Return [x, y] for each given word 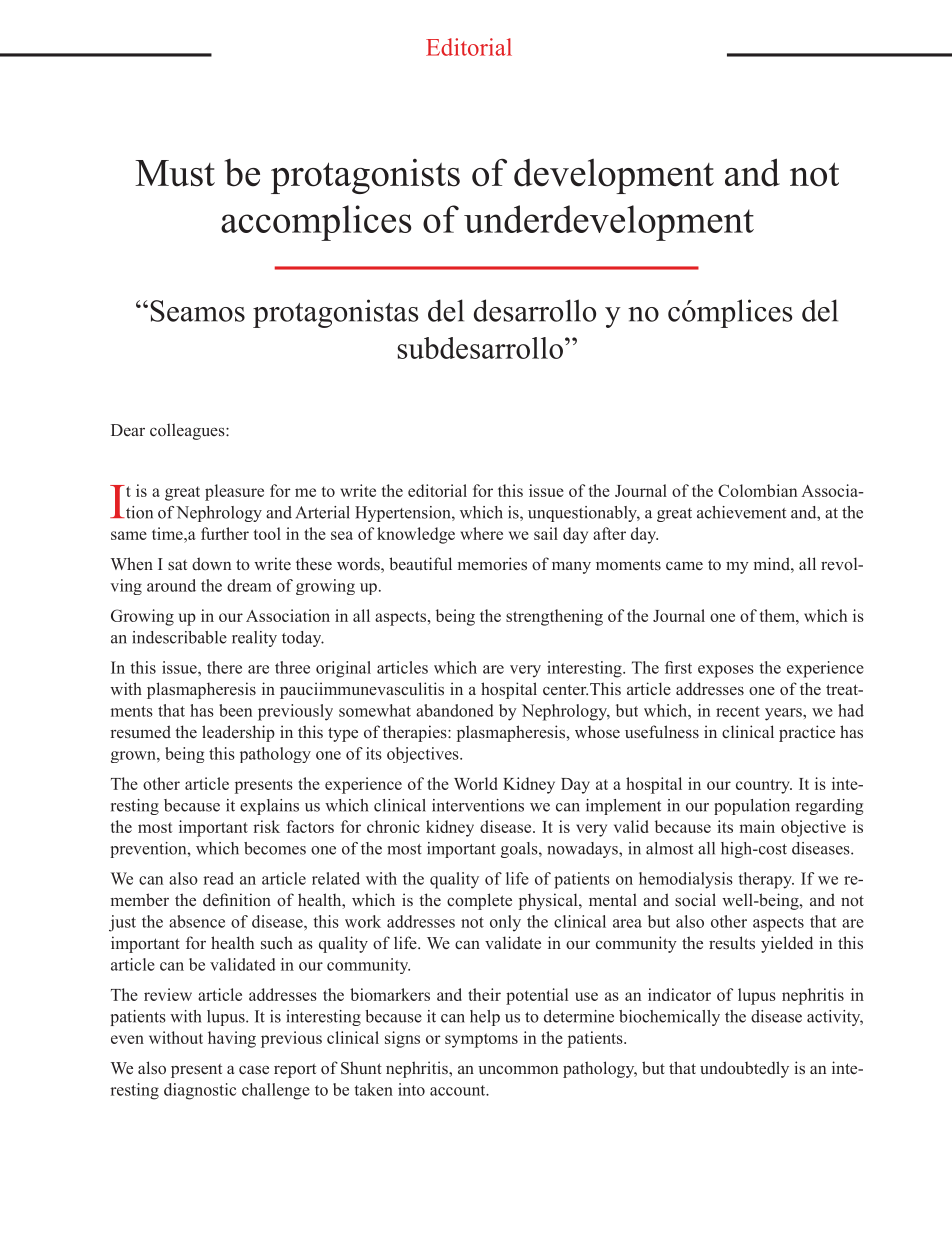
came [684, 565]
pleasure [234, 492]
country [764, 786]
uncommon [518, 1069]
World [475, 783]
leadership [238, 733]
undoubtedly [744, 1069]
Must [175, 173]
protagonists [365, 176]
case [254, 1070]
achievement [741, 512]
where [481, 533]
